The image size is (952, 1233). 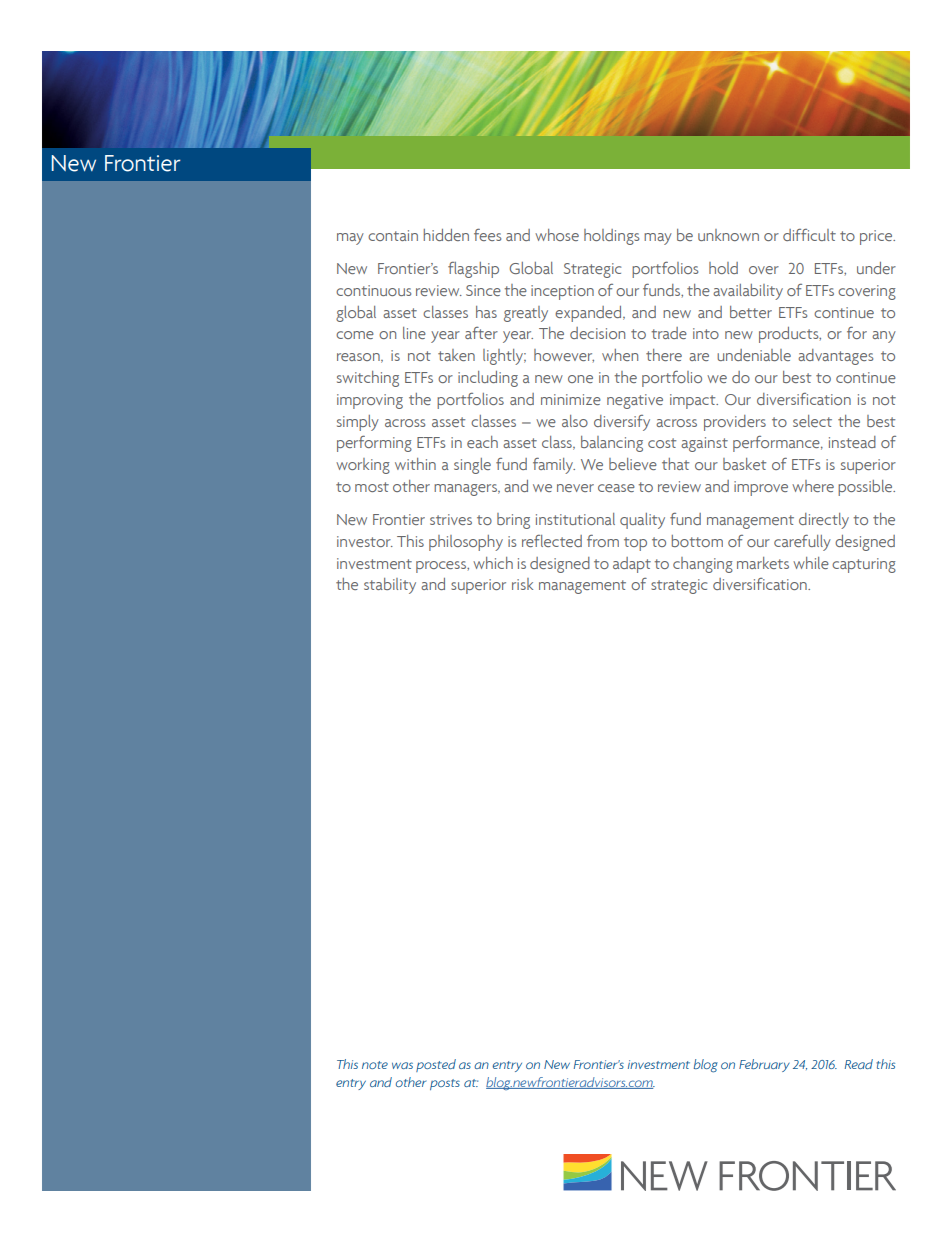 What do you see at coordinates (393, 235) in the screenshot?
I see `contain` at bounding box center [393, 235].
